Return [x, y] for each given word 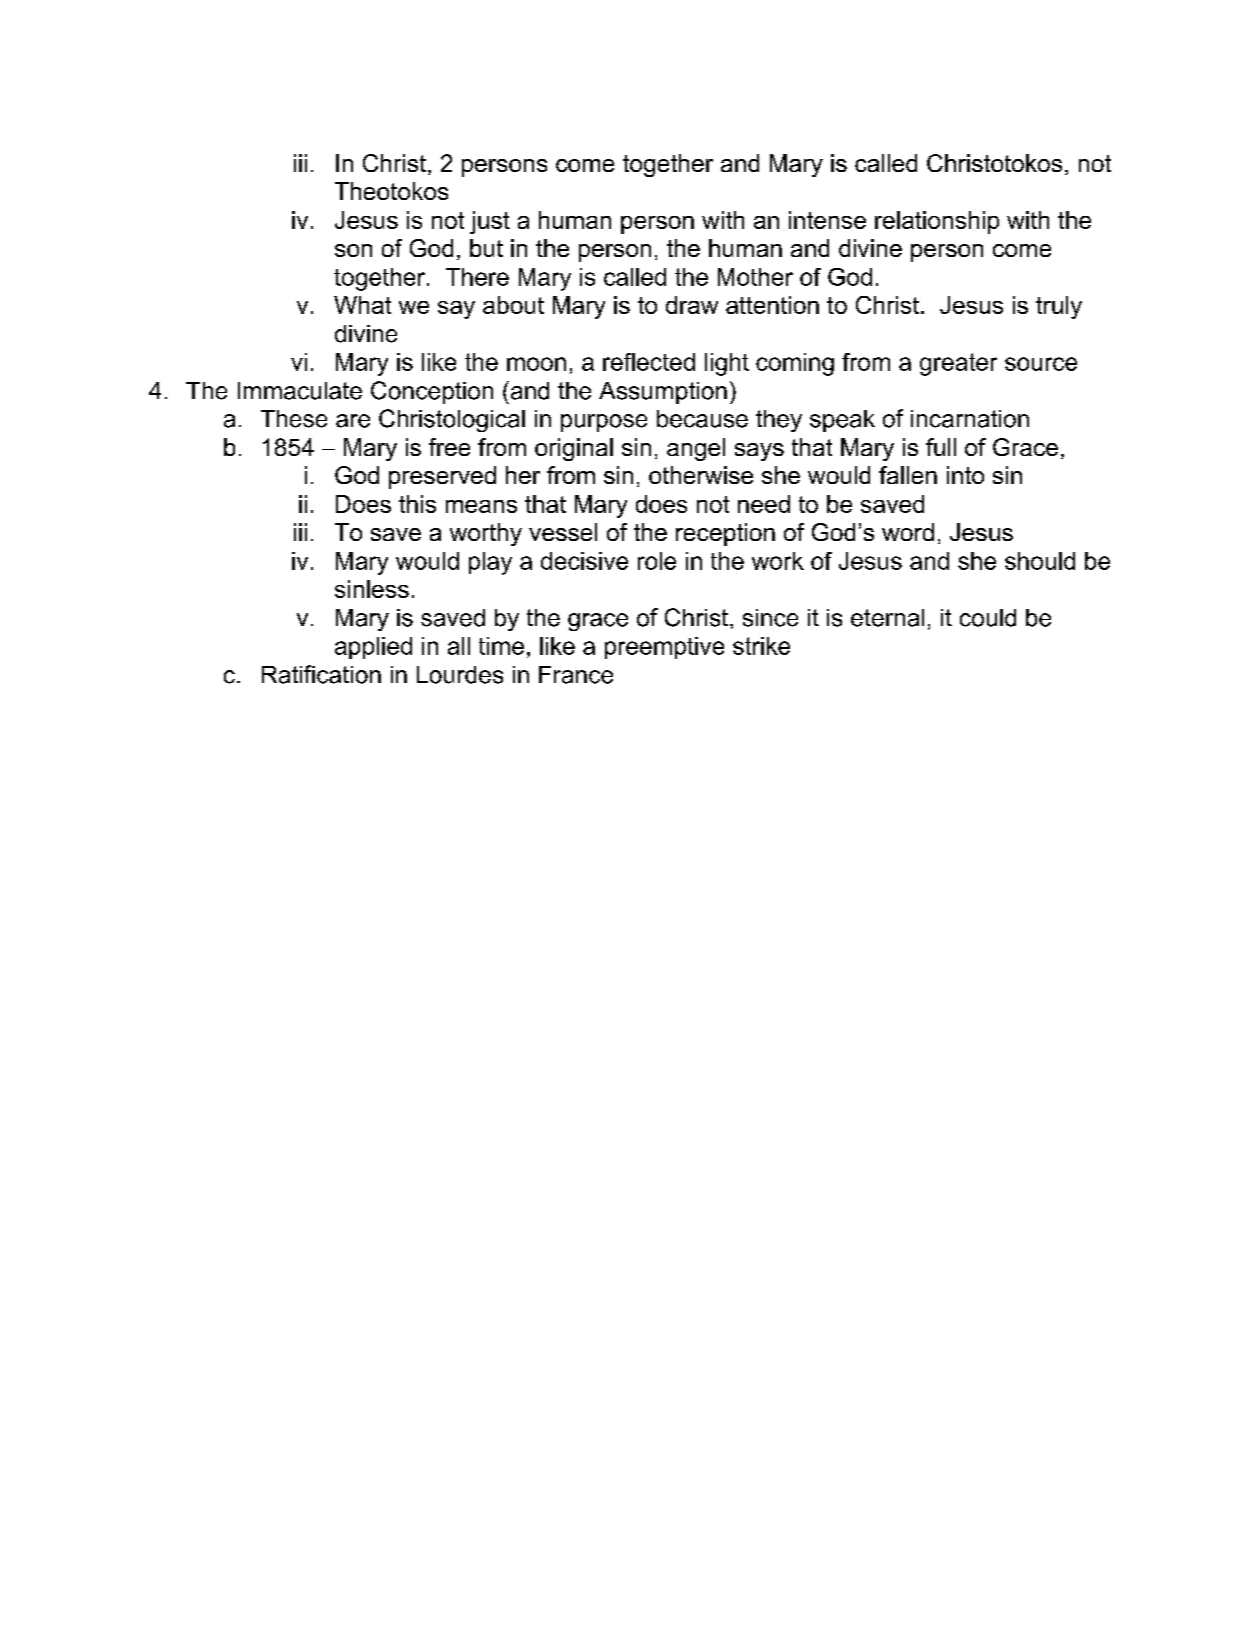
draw [692, 305]
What [362, 305]
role [657, 561]
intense [827, 220]
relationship [937, 222]
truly [1059, 307]
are [353, 421]
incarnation [970, 419]
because [702, 419]
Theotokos [391, 191]
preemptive [664, 648]
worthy [486, 534]
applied [373, 648]
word [908, 532]
